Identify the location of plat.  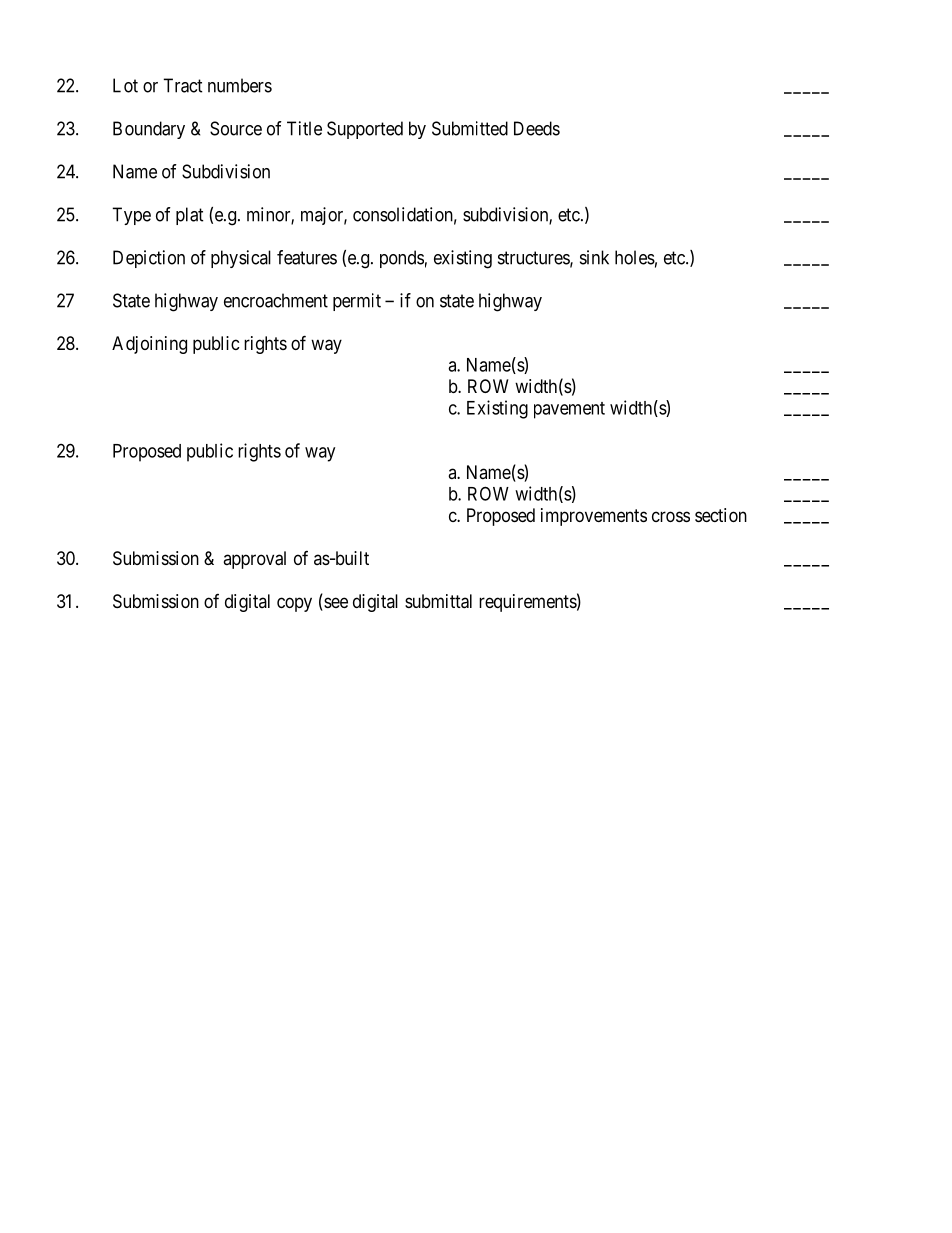
(190, 216).
